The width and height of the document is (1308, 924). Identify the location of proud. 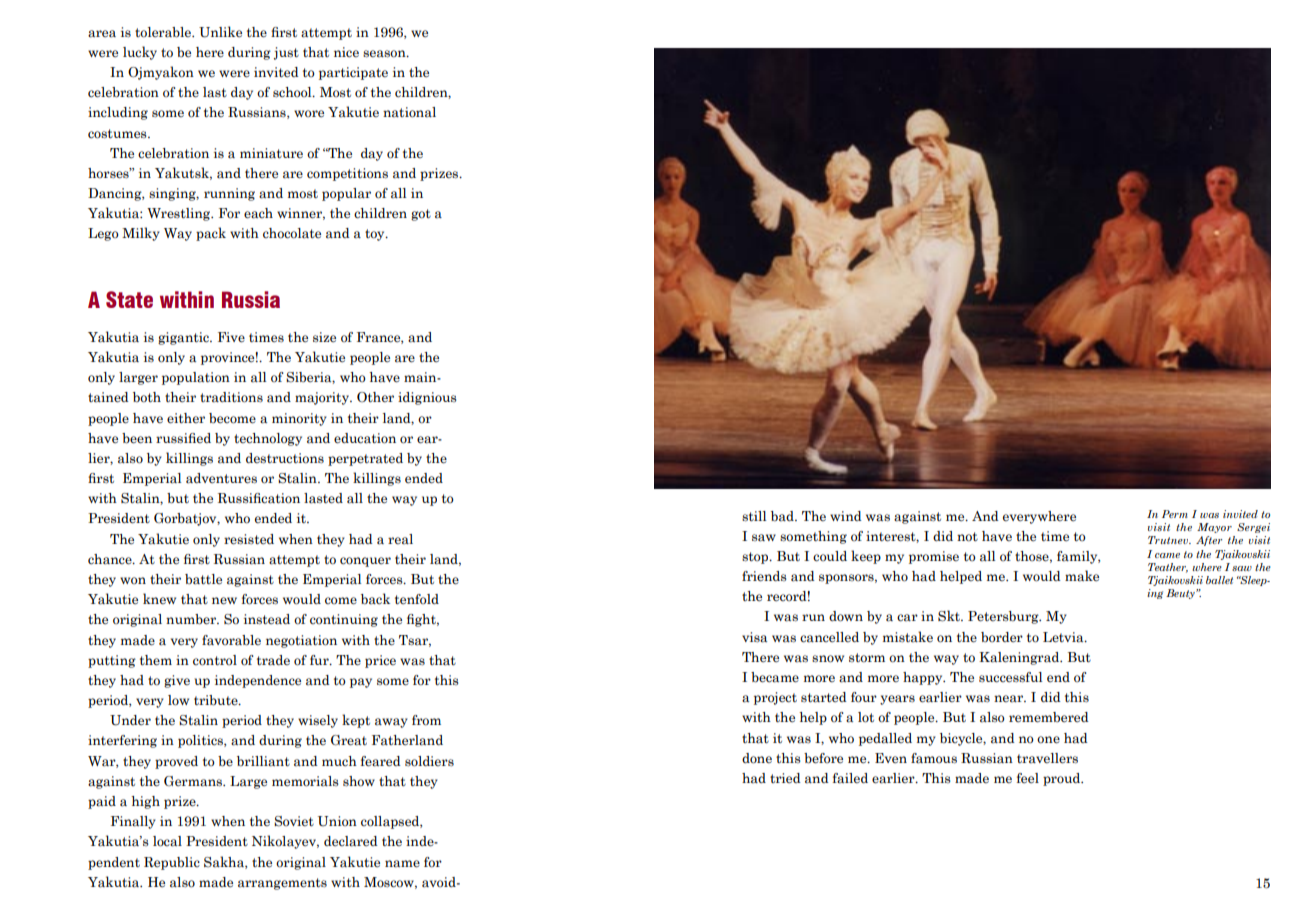
(1063, 779).
